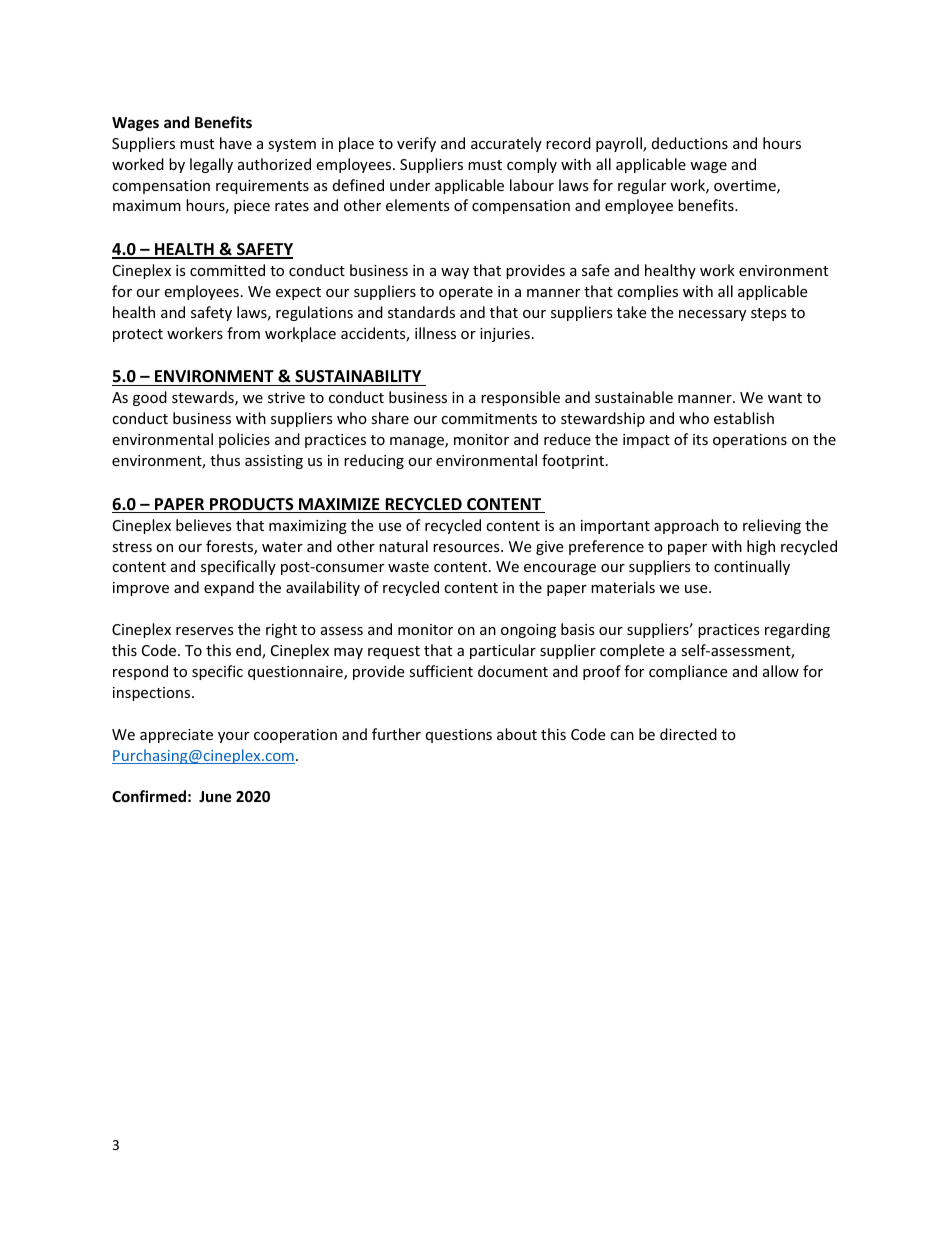 Image resolution: width=952 pixels, height=1233 pixels. I want to click on resources, so click(467, 548).
